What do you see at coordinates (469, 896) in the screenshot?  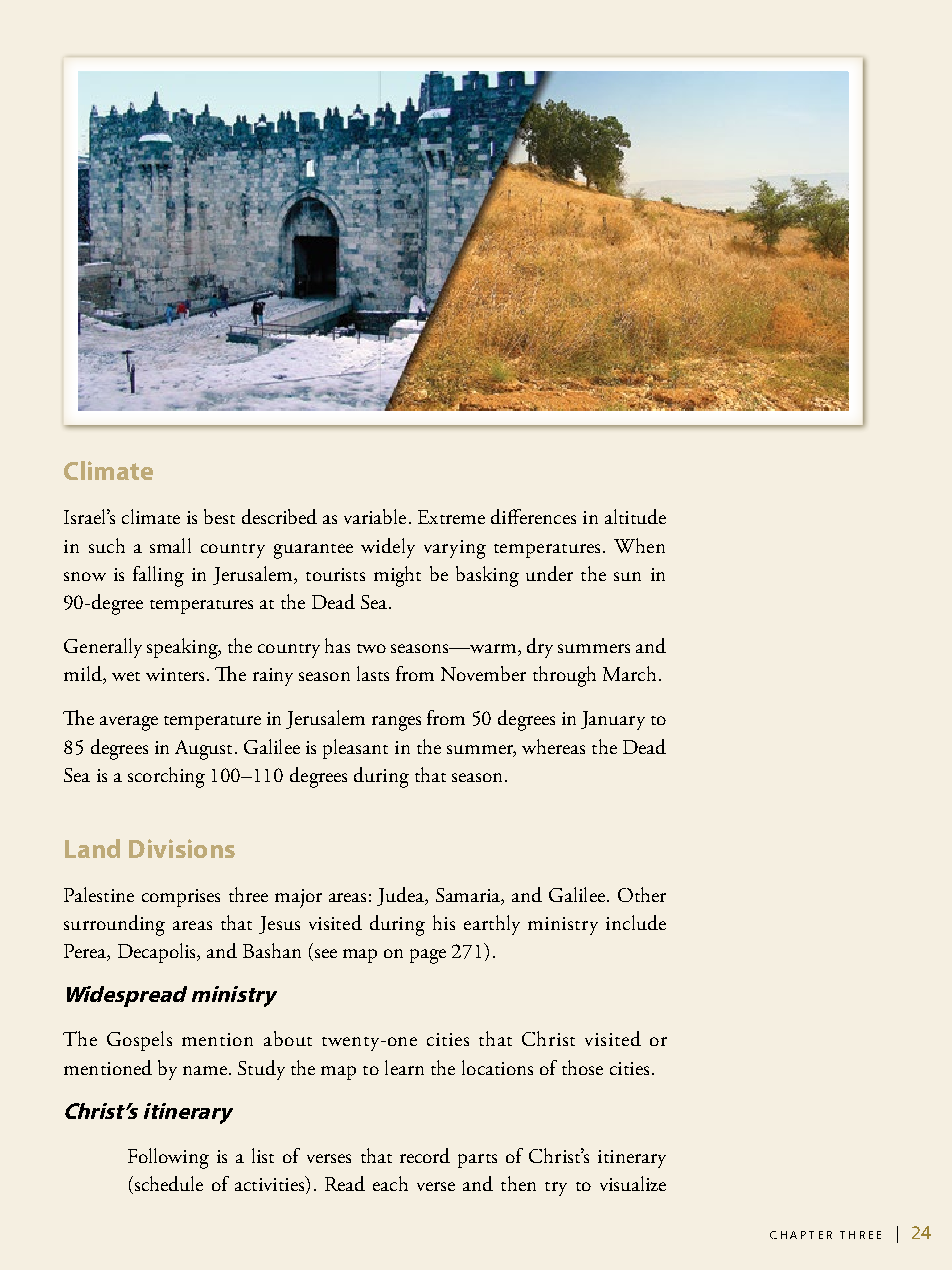 I see `Samaria` at bounding box center [469, 896].
